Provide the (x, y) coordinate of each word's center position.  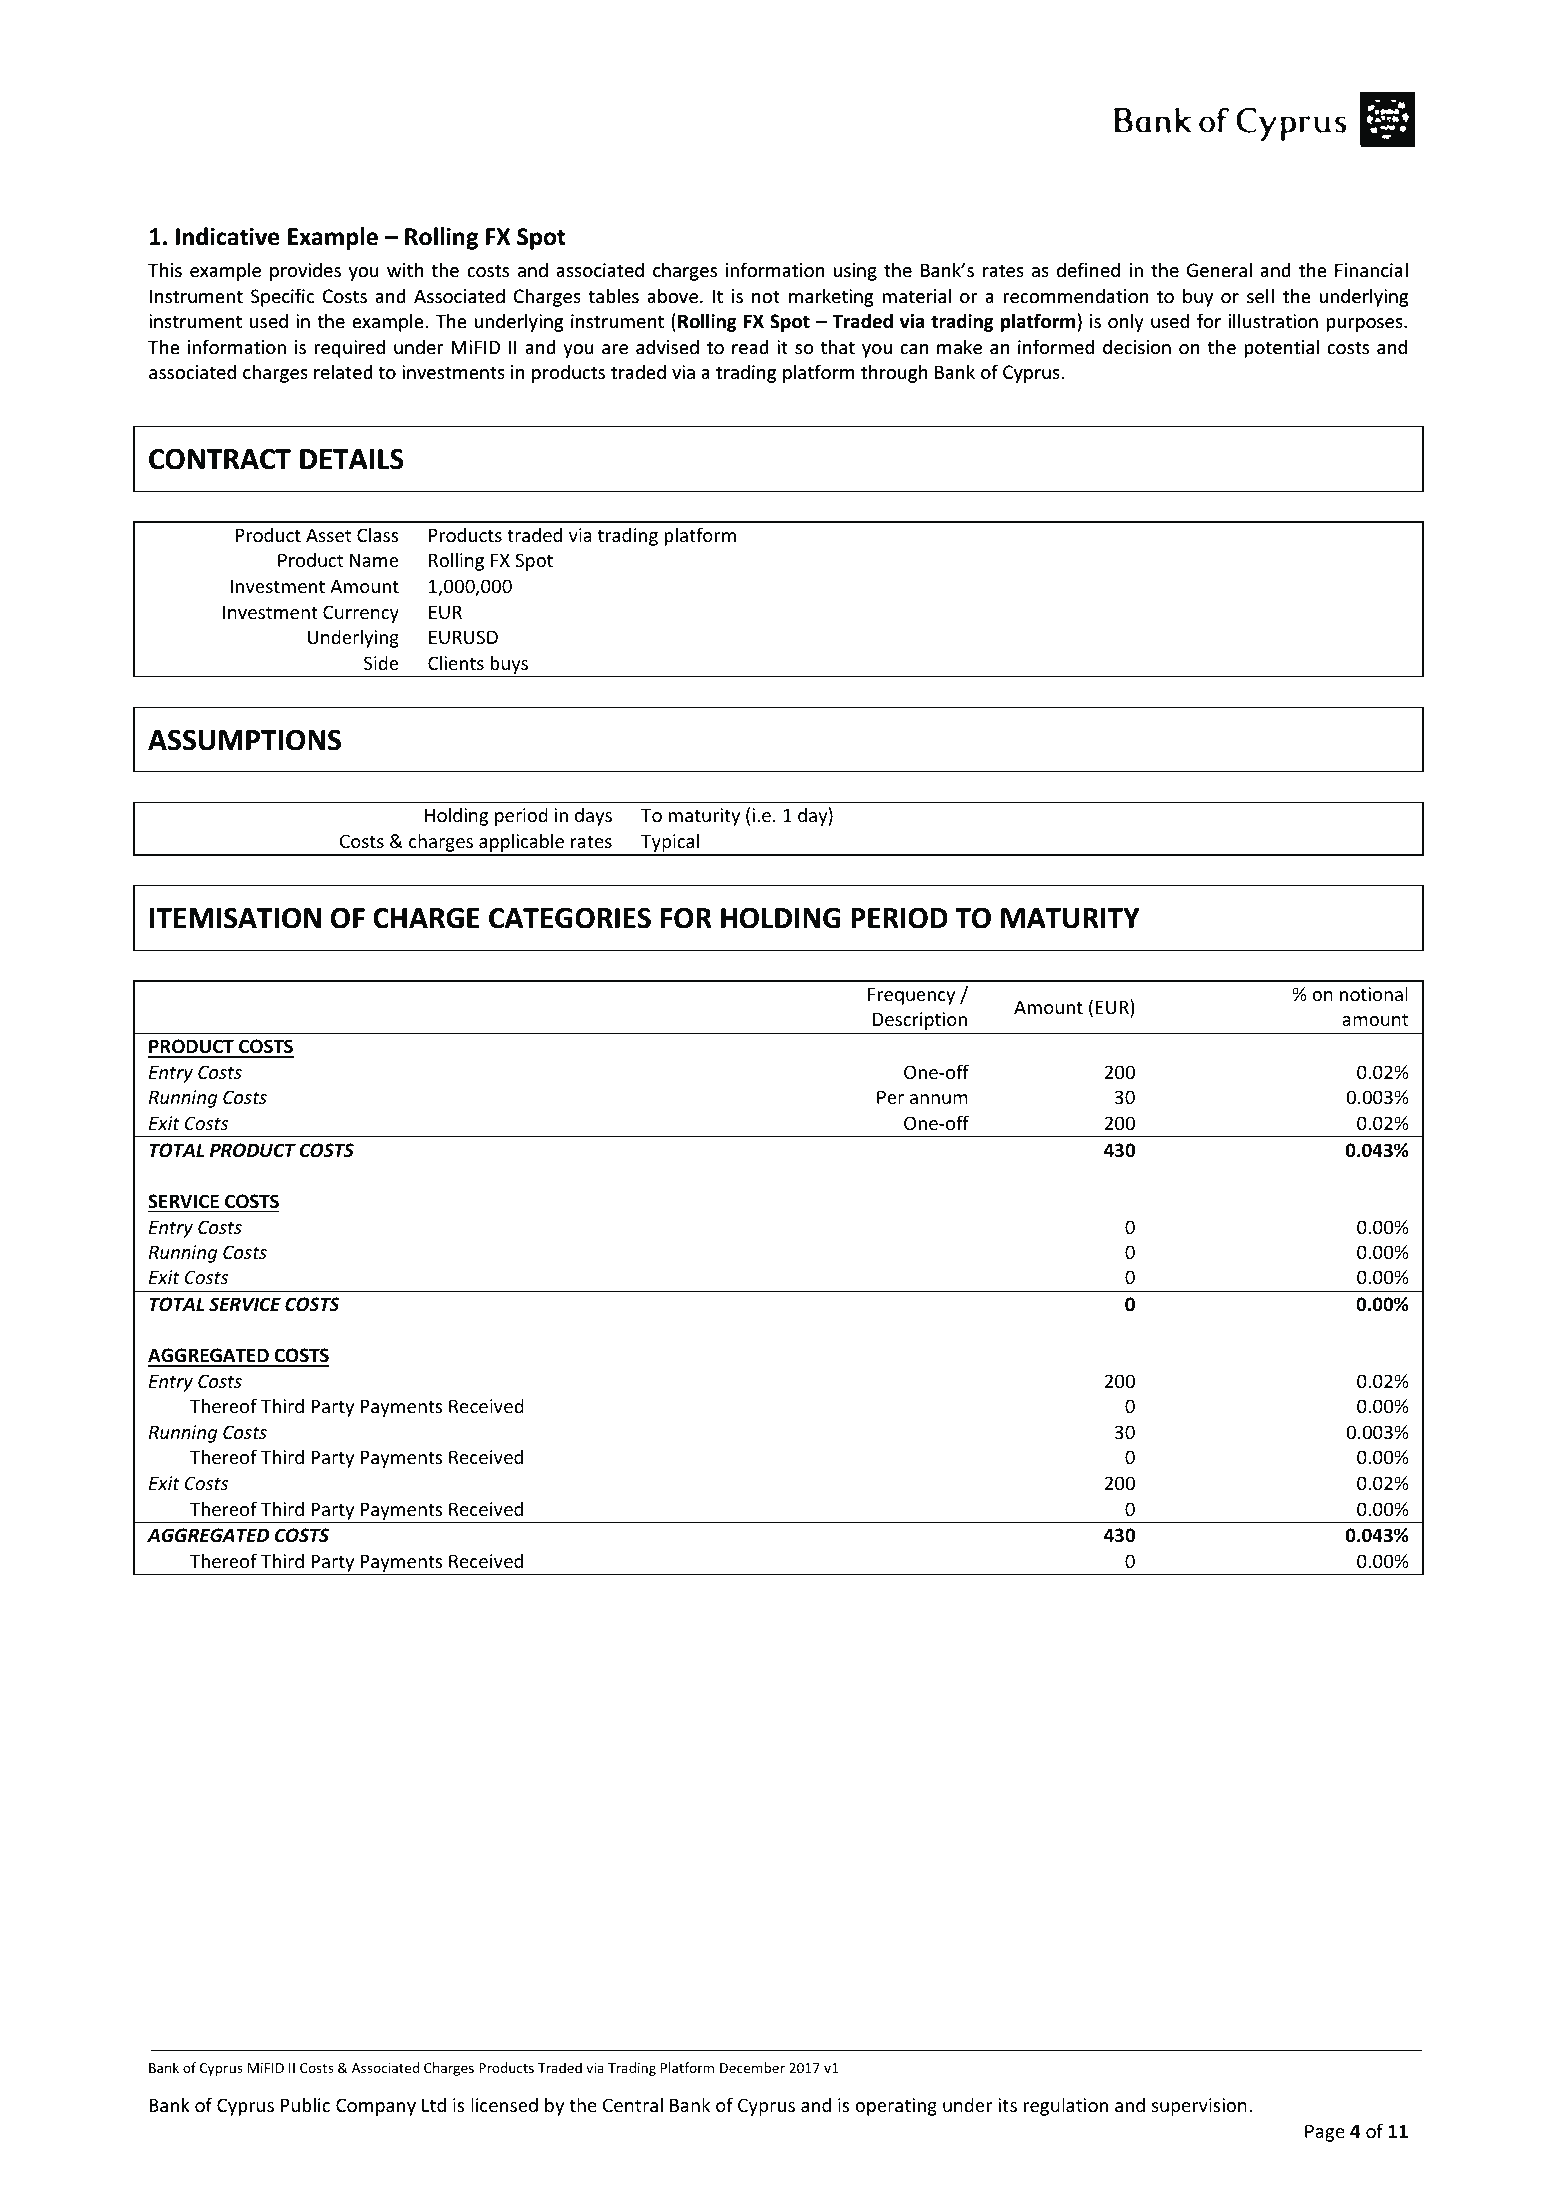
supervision (1199, 2107)
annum (939, 1099)
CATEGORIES (570, 918)
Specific (282, 297)
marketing (831, 297)
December (752, 2067)
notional (1374, 993)
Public (305, 2104)
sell (1260, 295)
